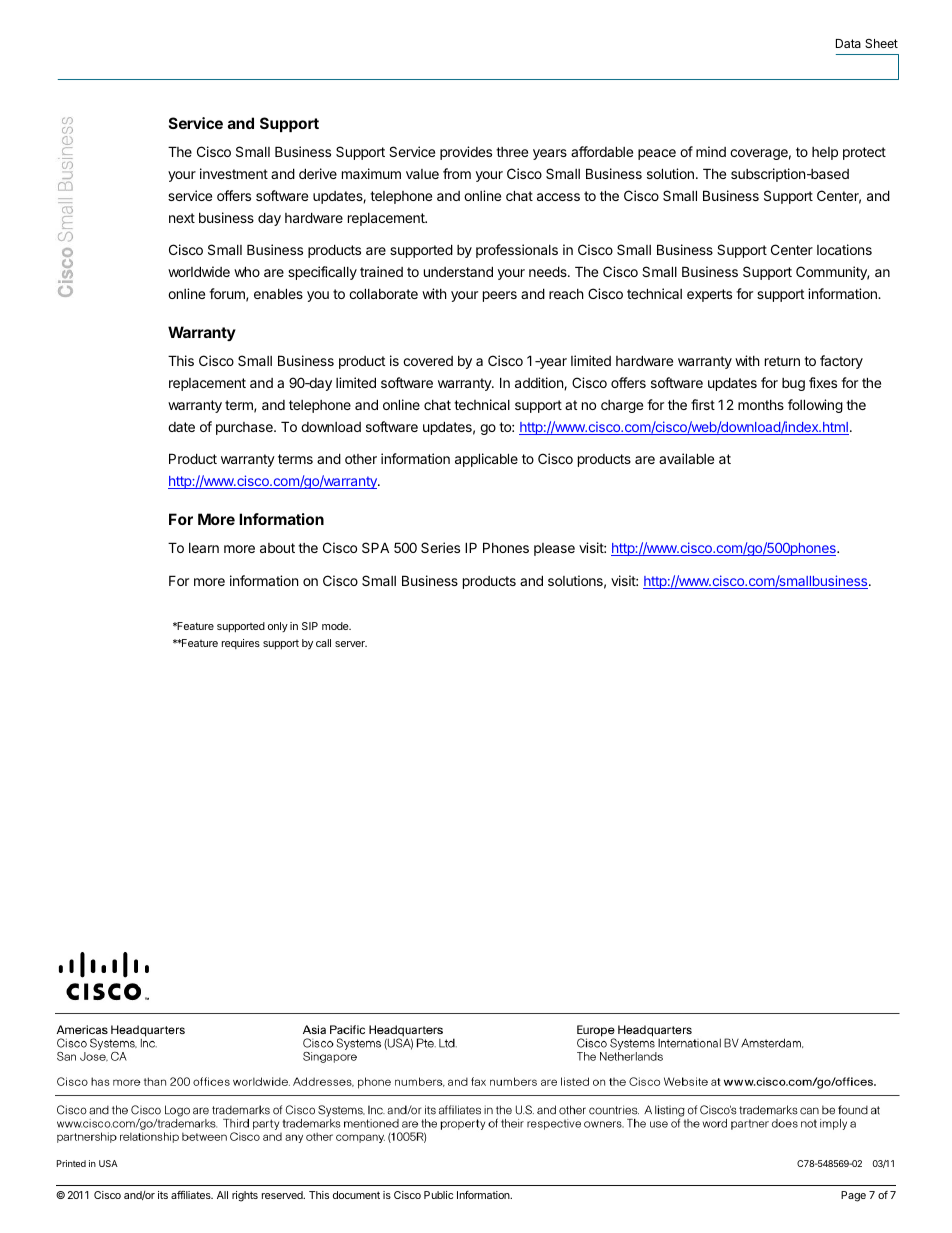 This image has height=1233, width=952. What do you see at coordinates (438, 1195) in the image?
I see `Public` at bounding box center [438, 1195].
